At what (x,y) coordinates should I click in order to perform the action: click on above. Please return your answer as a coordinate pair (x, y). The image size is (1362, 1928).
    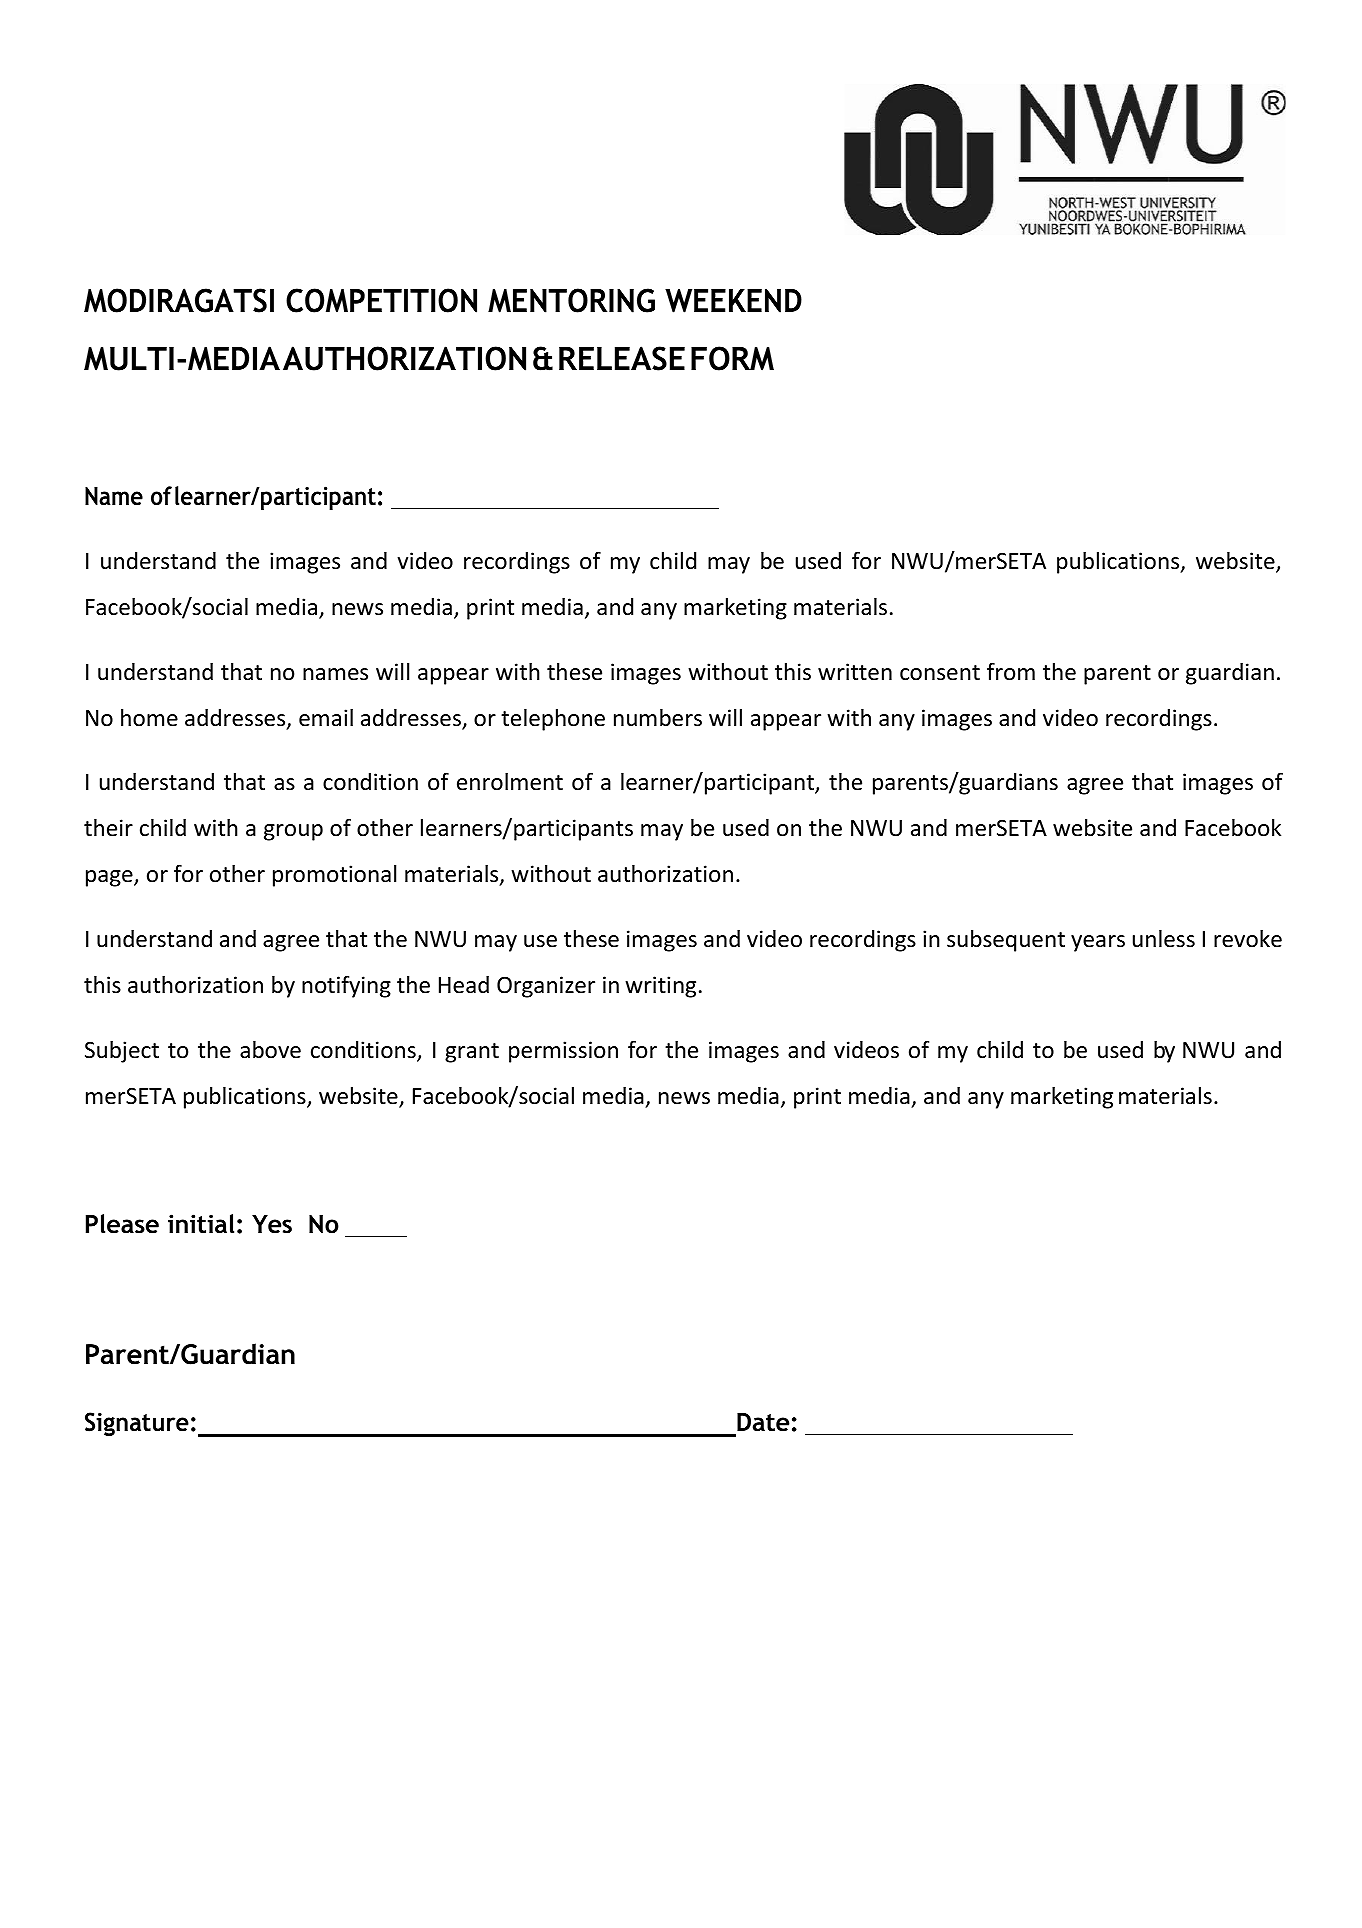
    Looking at the image, I should click on (270, 1050).
